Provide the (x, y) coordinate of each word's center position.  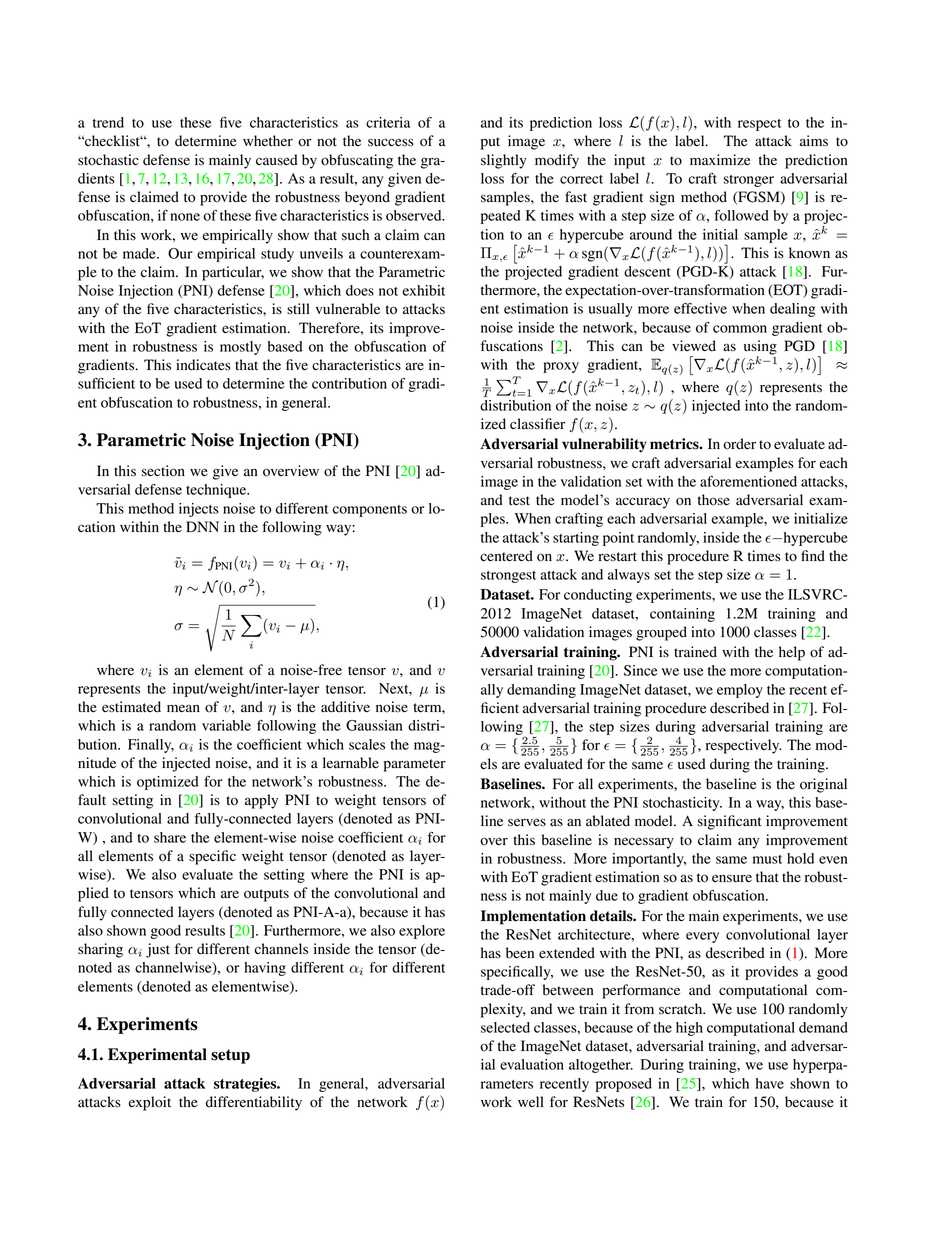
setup (230, 1056)
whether (268, 140)
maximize (720, 159)
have (770, 1083)
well (531, 1101)
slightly (504, 161)
